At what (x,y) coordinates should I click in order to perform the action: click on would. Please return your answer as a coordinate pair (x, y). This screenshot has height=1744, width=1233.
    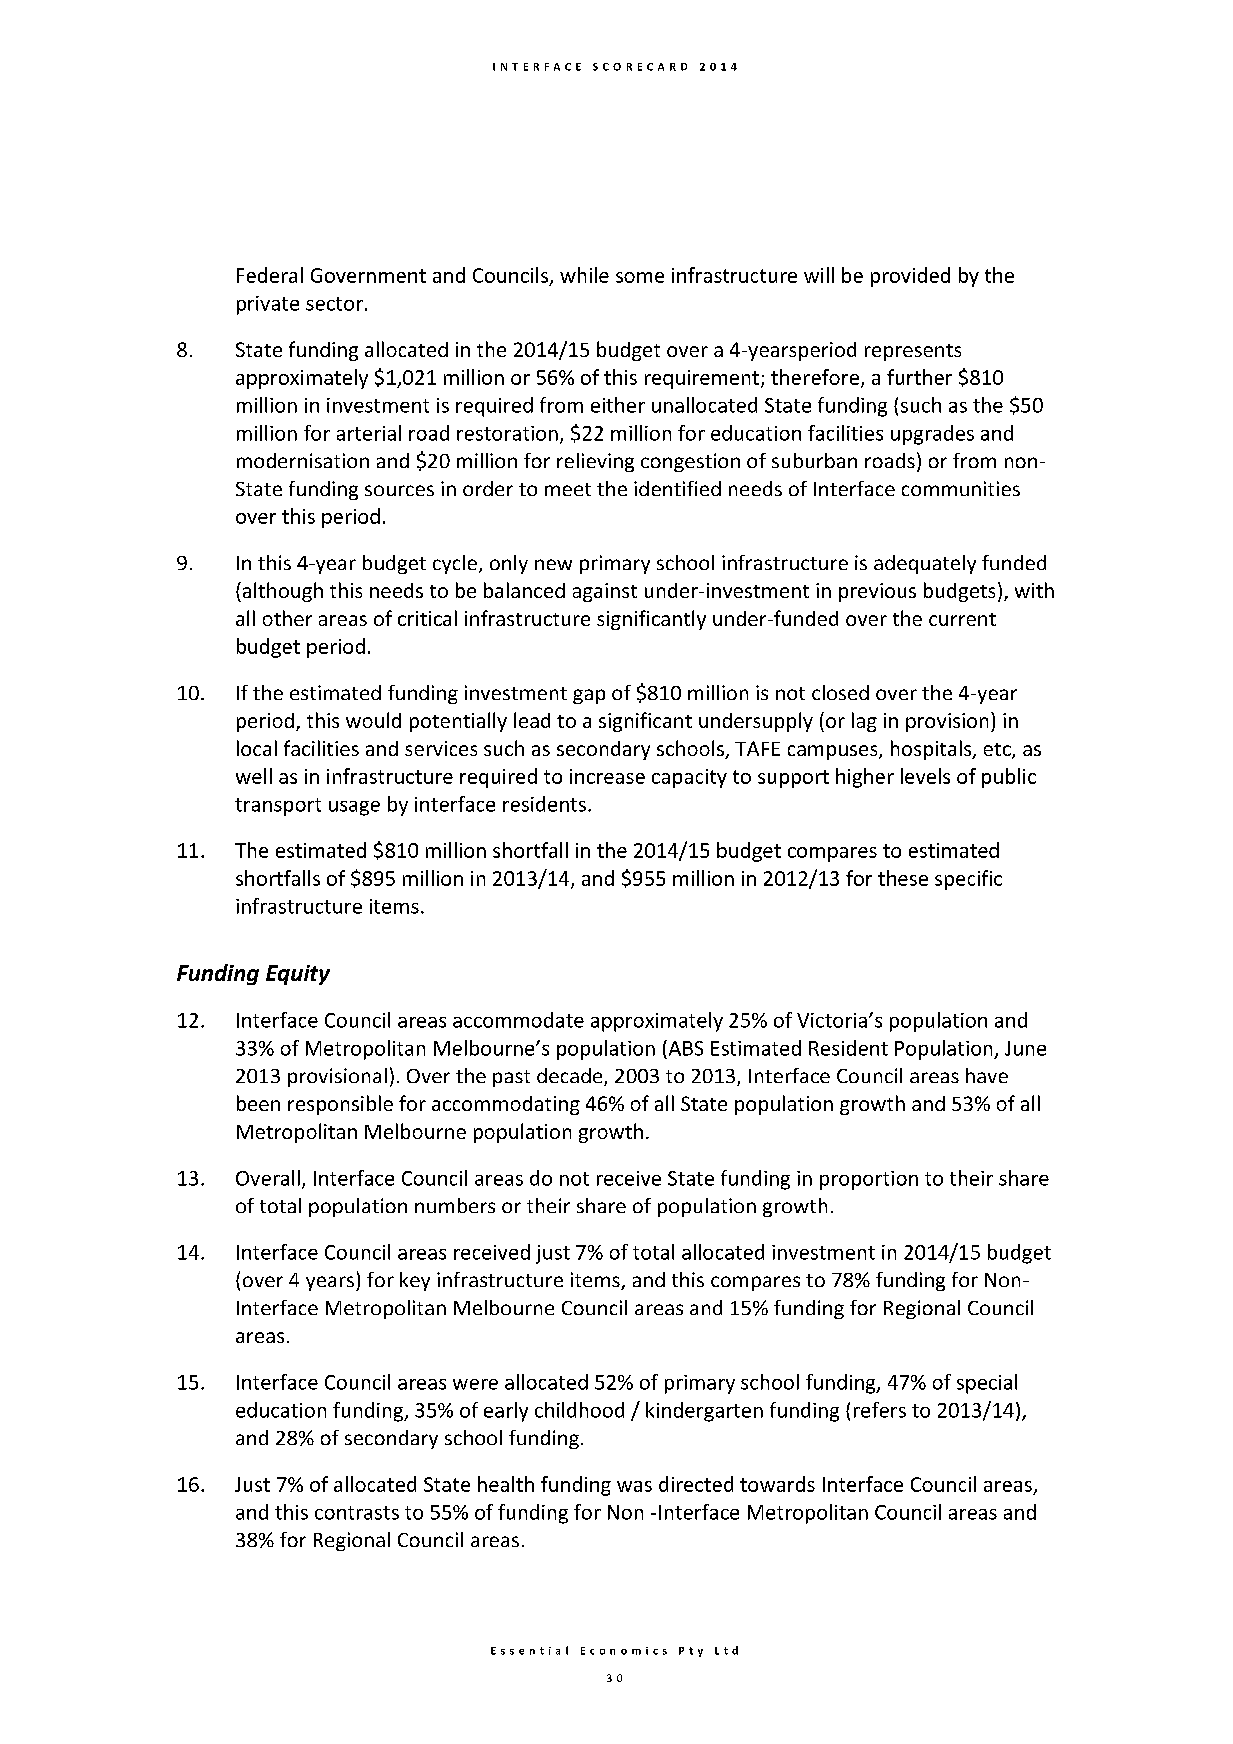
    Looking at the image, I should click on (373, 720).
